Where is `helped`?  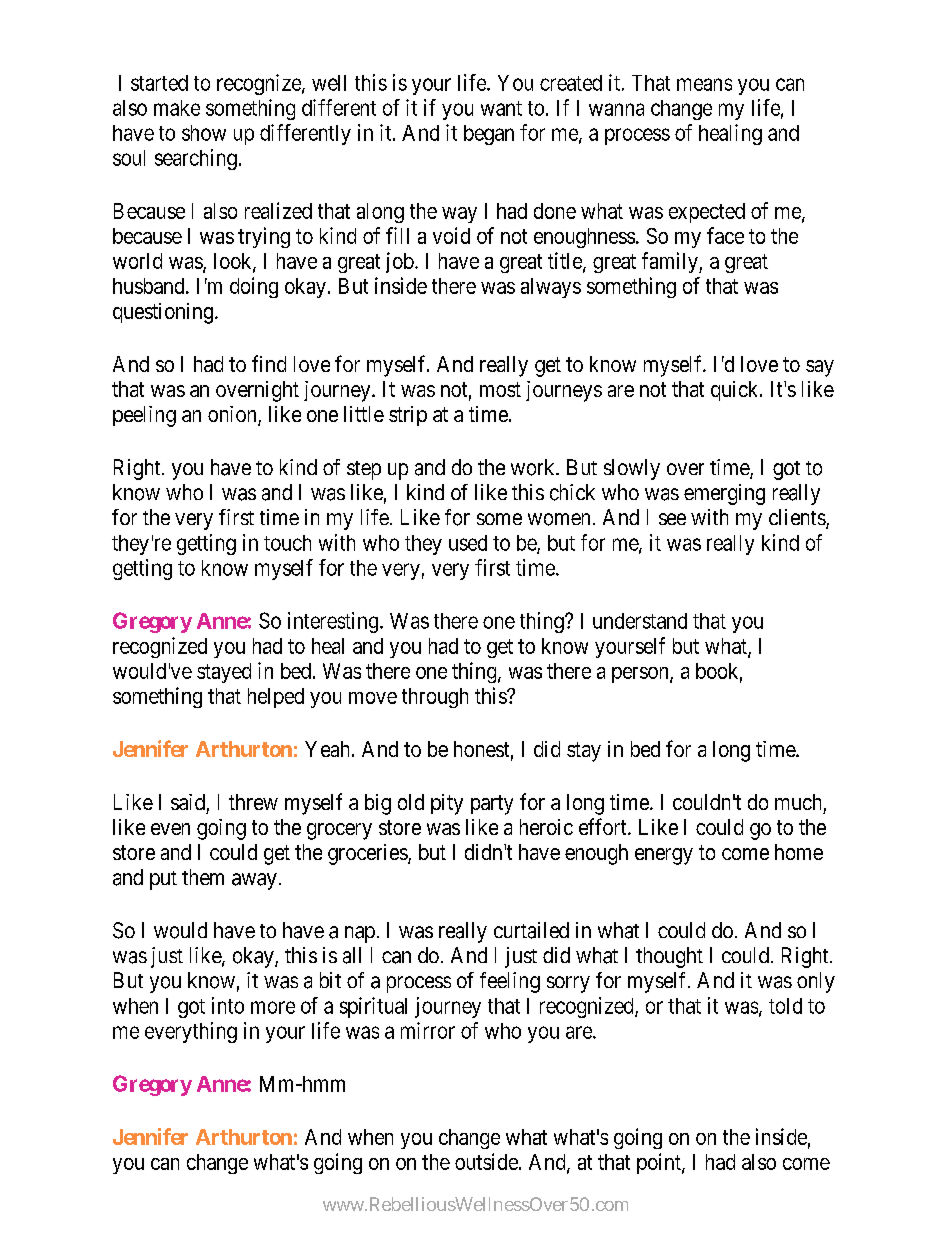
helped is located at coordinates (276, 698).
